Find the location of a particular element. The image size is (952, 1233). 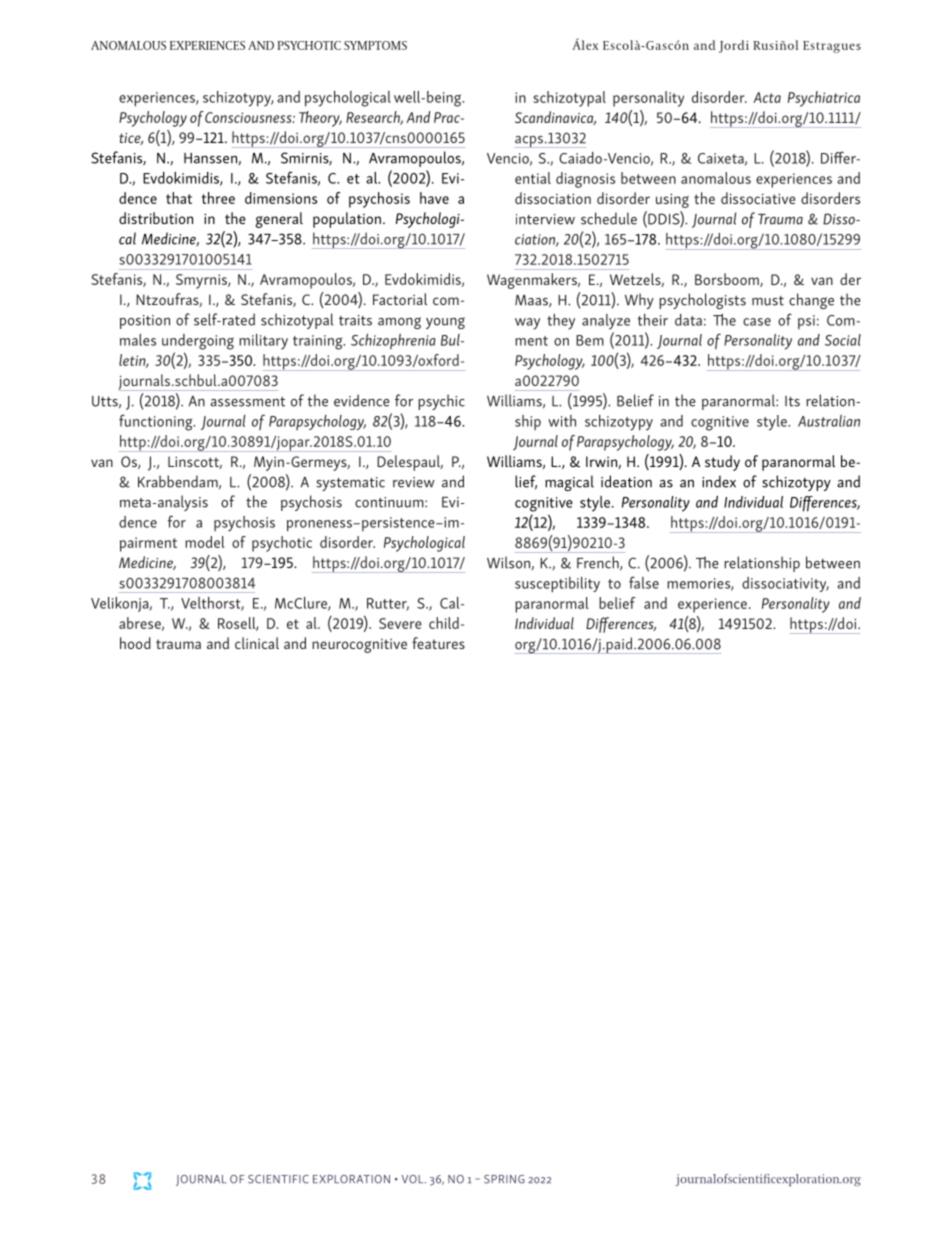

must is located at coordinates (768, 301).
